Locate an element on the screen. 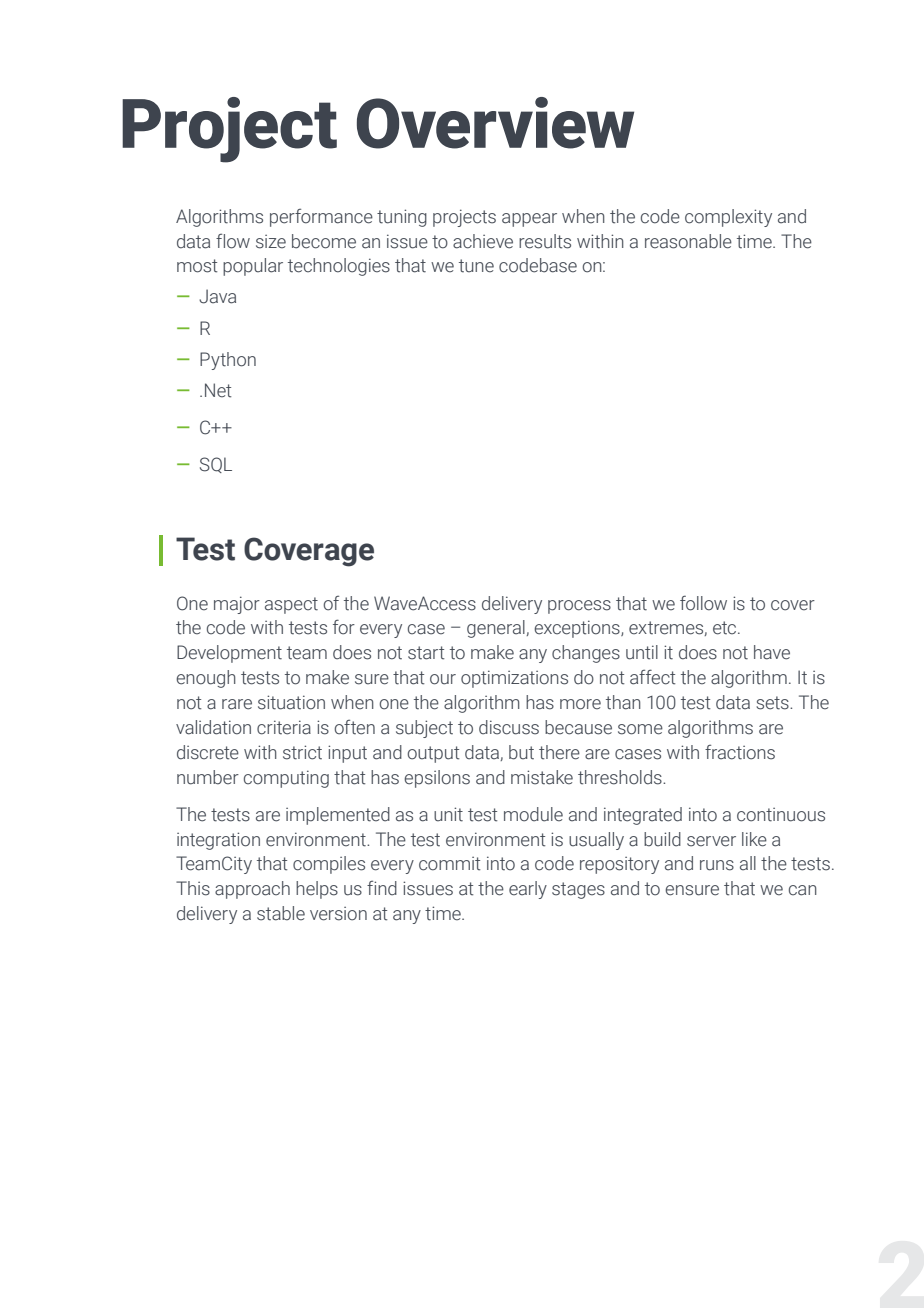 Image resolution: width=924 pixels, height=1308 pixels. reasonable is located at coordinates (688, 241).
